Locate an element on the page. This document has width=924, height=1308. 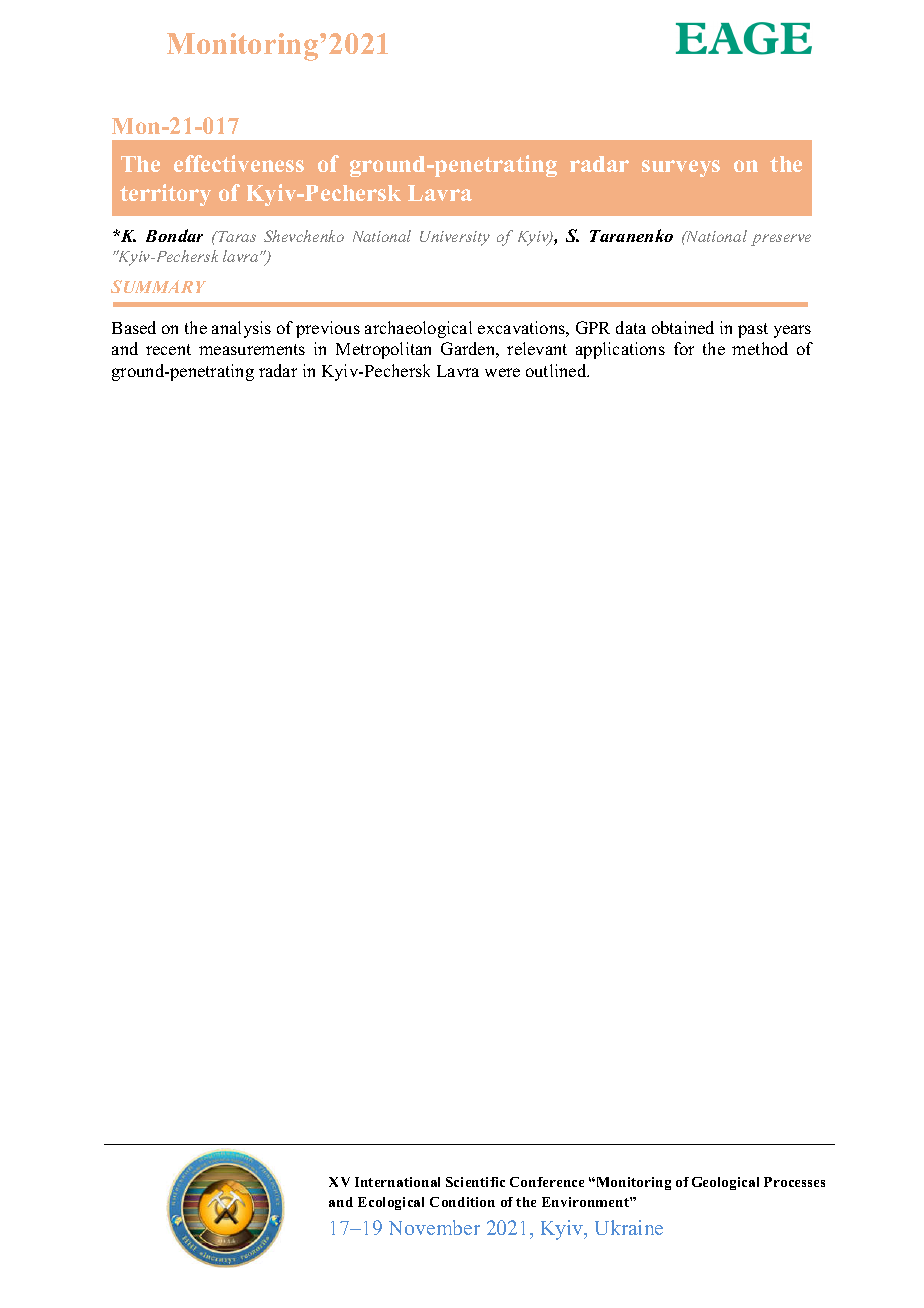
for is located at coordinates (684, 348).
